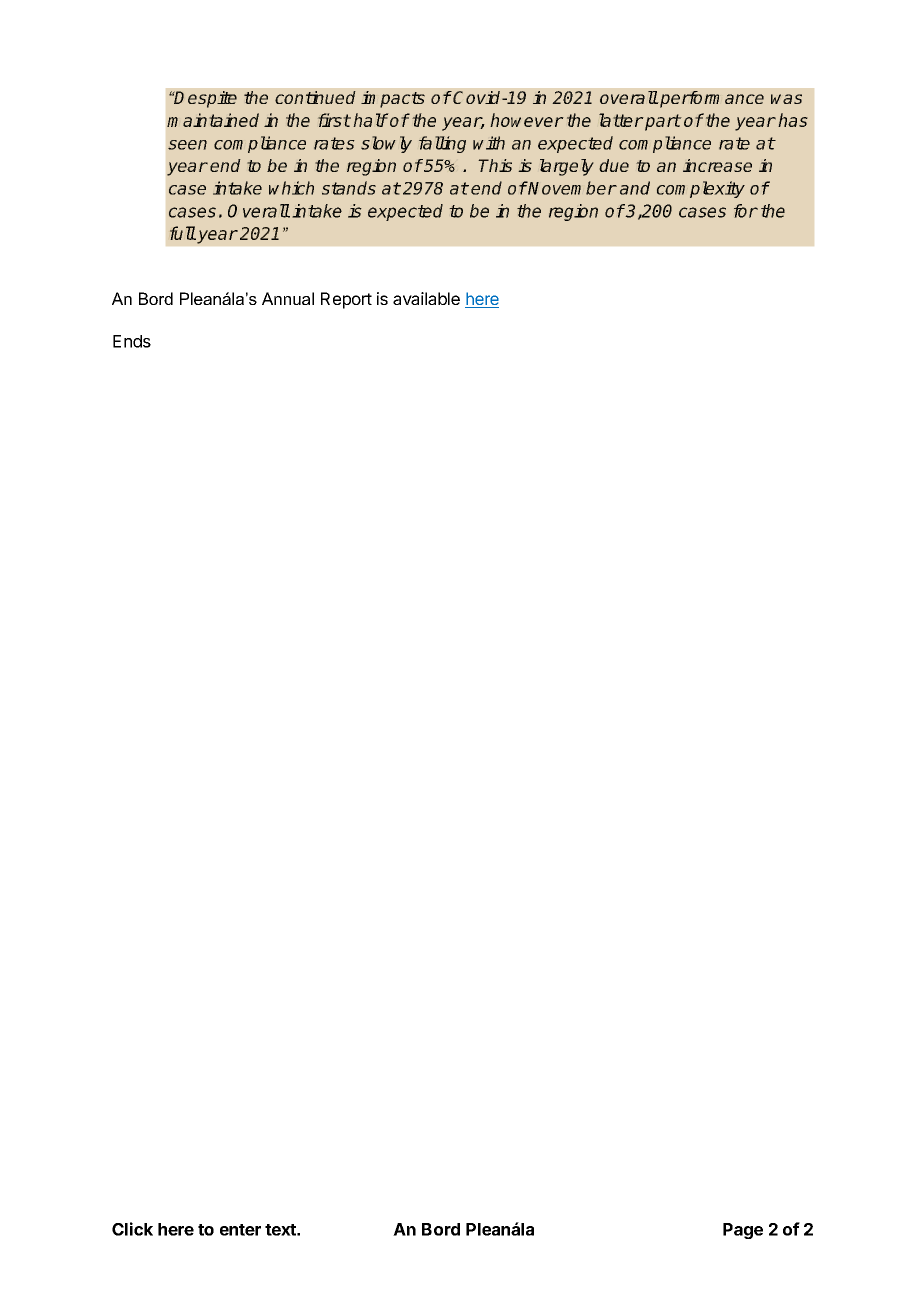  Describe the element at coordinates (132, 341) in the screenshot. I see `Ends` at that location.
